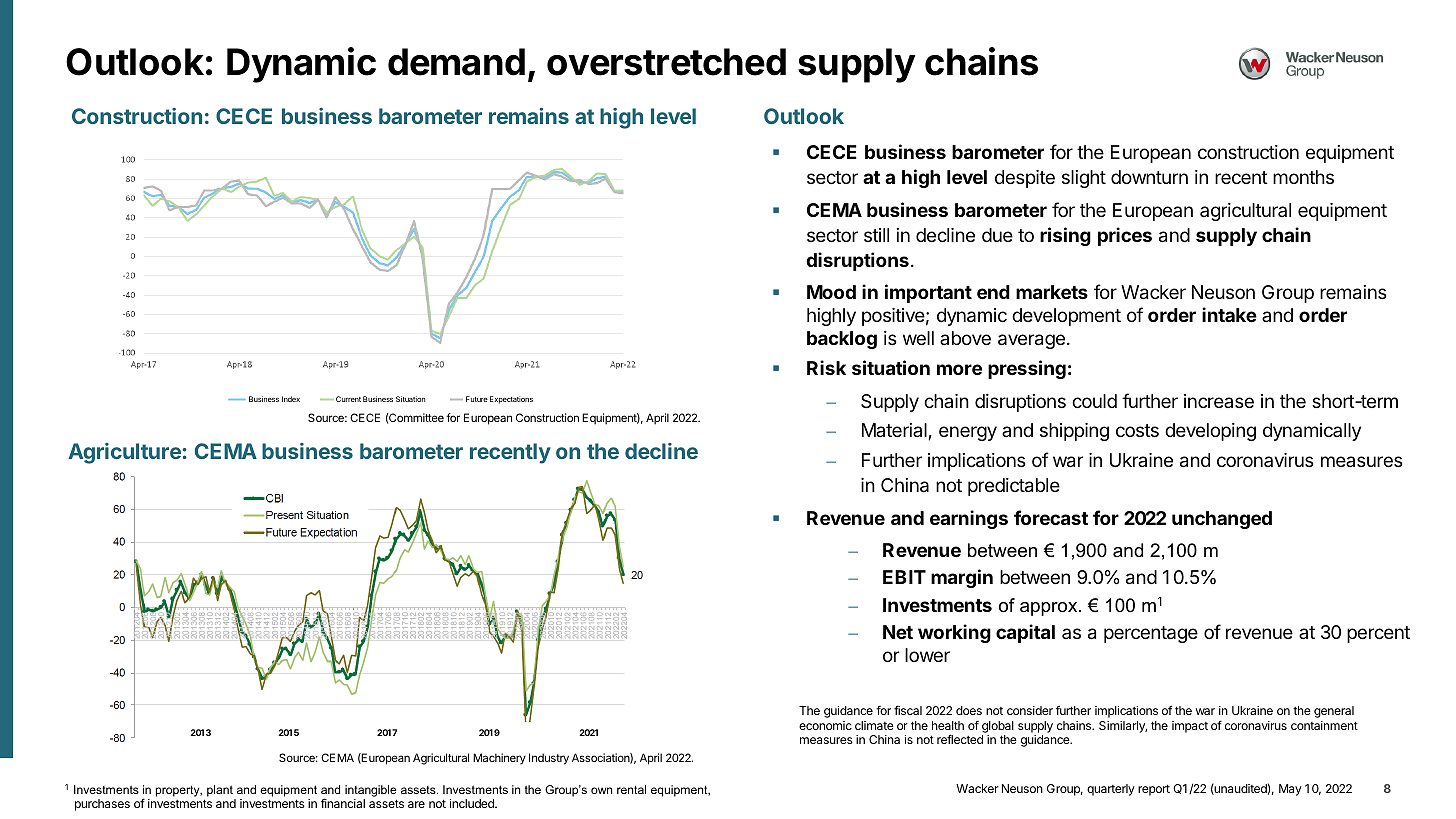 The image size is (1456, 819). What do you see at coordinates (631, 789) in the page?
I see `rental` at bounding box center [631, 789].
